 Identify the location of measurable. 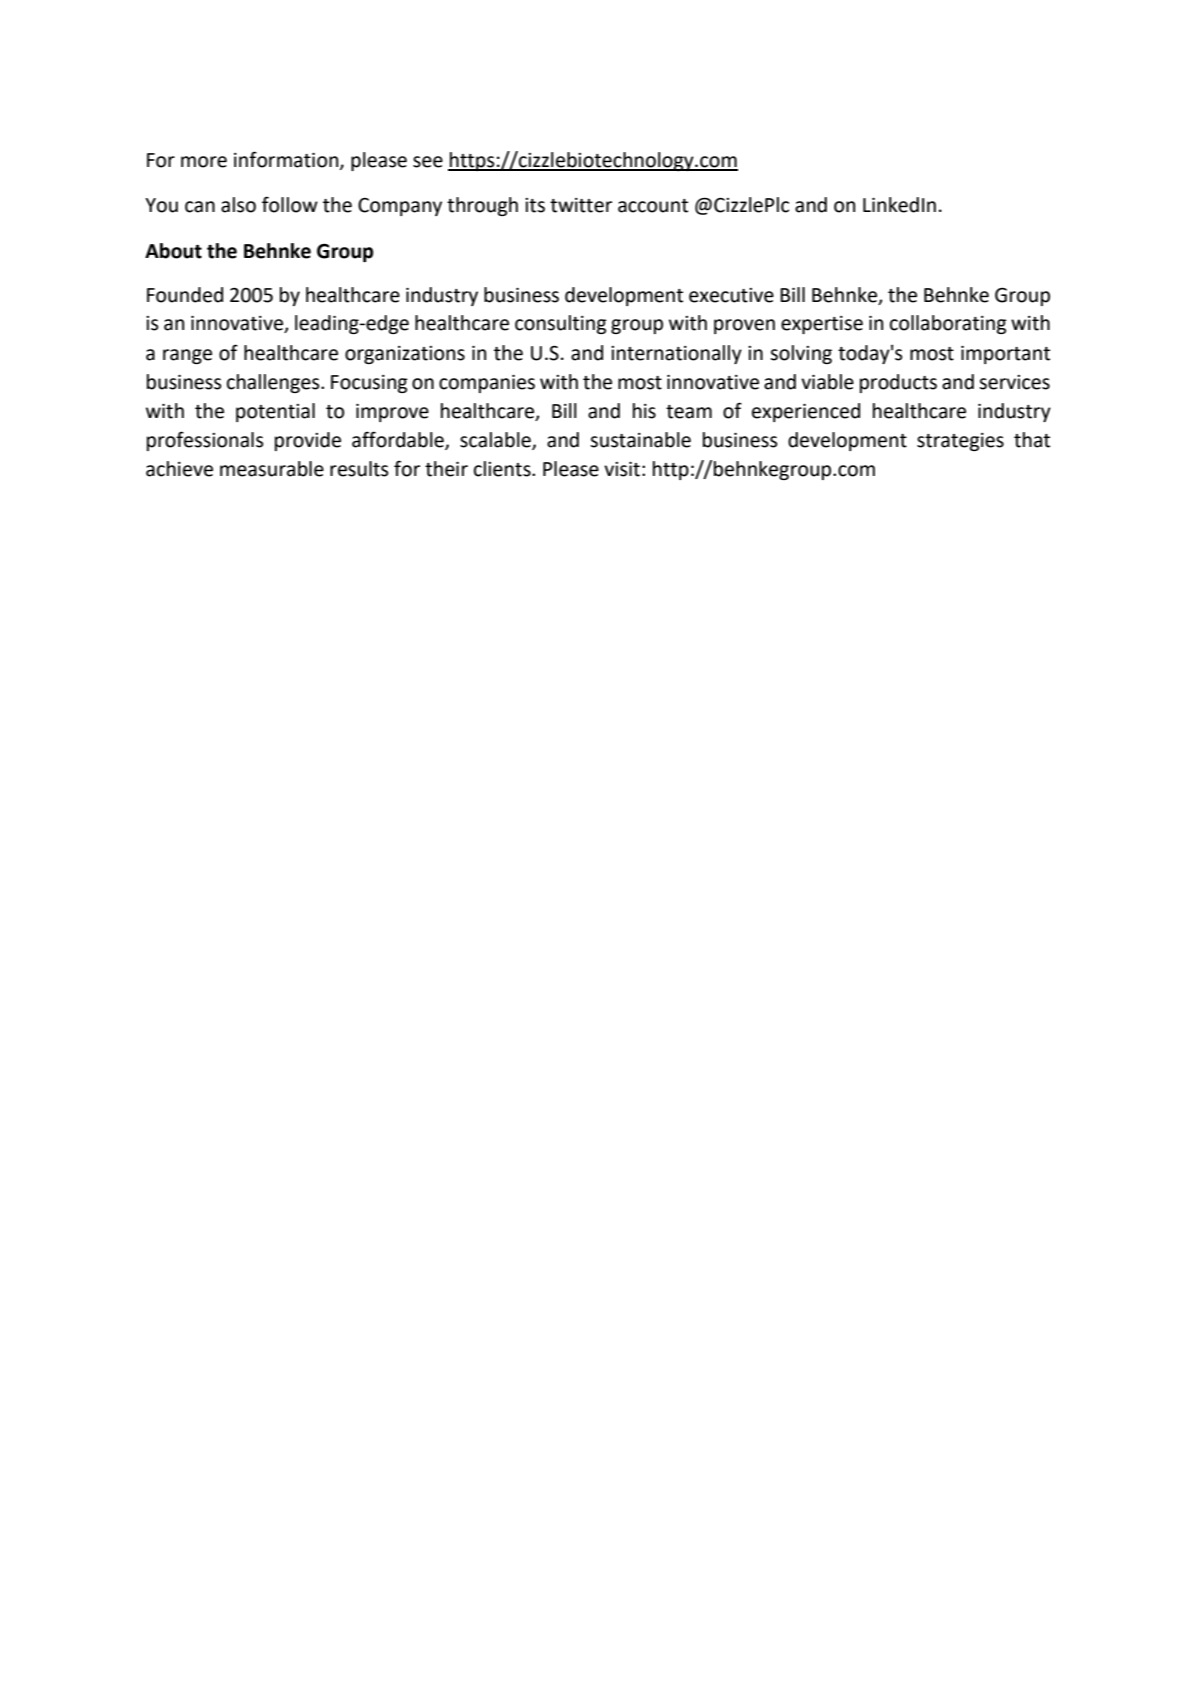
(272, 469).
